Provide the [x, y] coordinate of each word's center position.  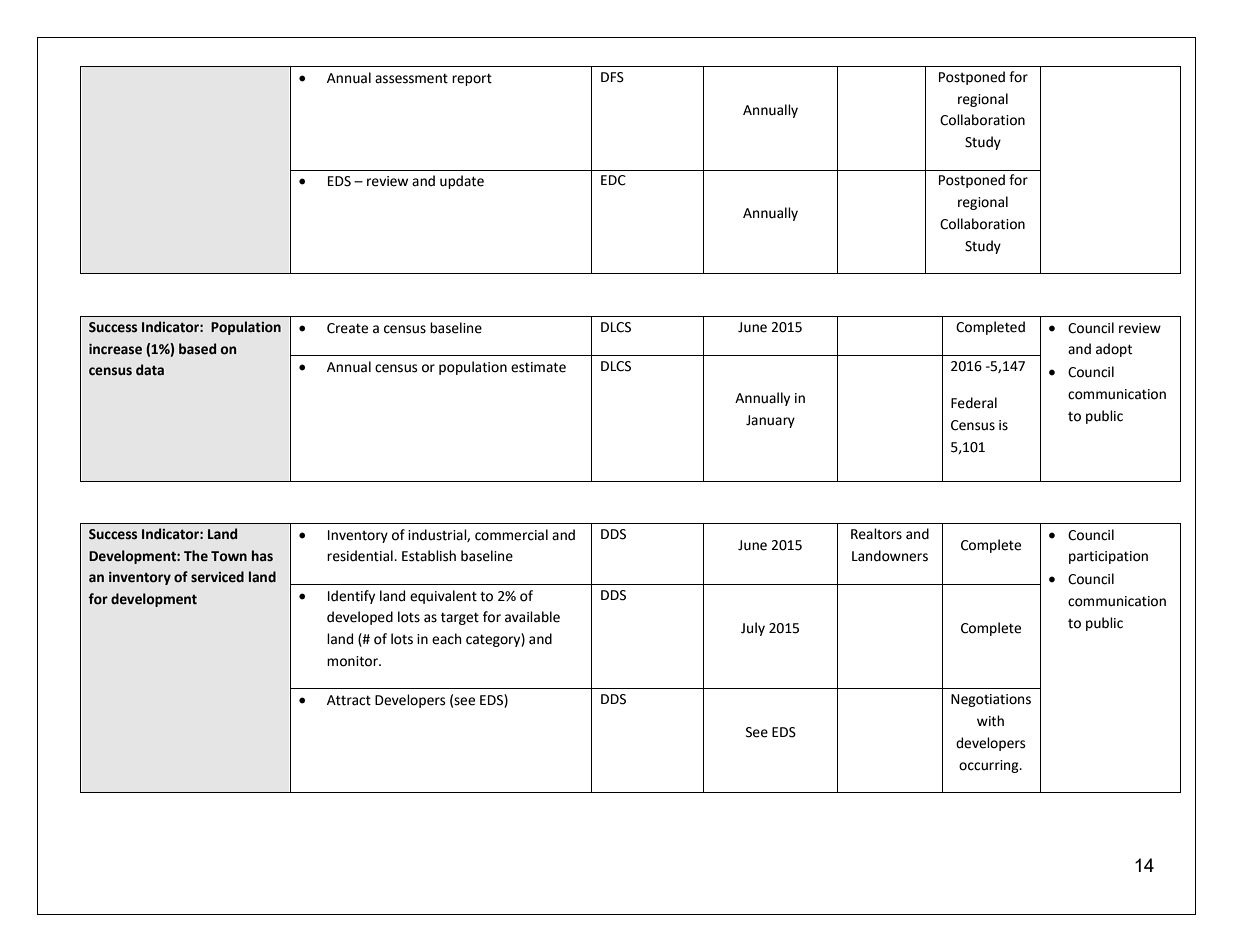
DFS [612, 77]
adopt [1114, 350]
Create [347, 328]
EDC [613, 180]
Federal [974, 403]
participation [1108, 557]
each [446, 639]
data [150, 370]
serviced [217, 577]
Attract [349, 700]
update [462, 182]
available [532, 617]
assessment [411, 78]
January [770, 421]
